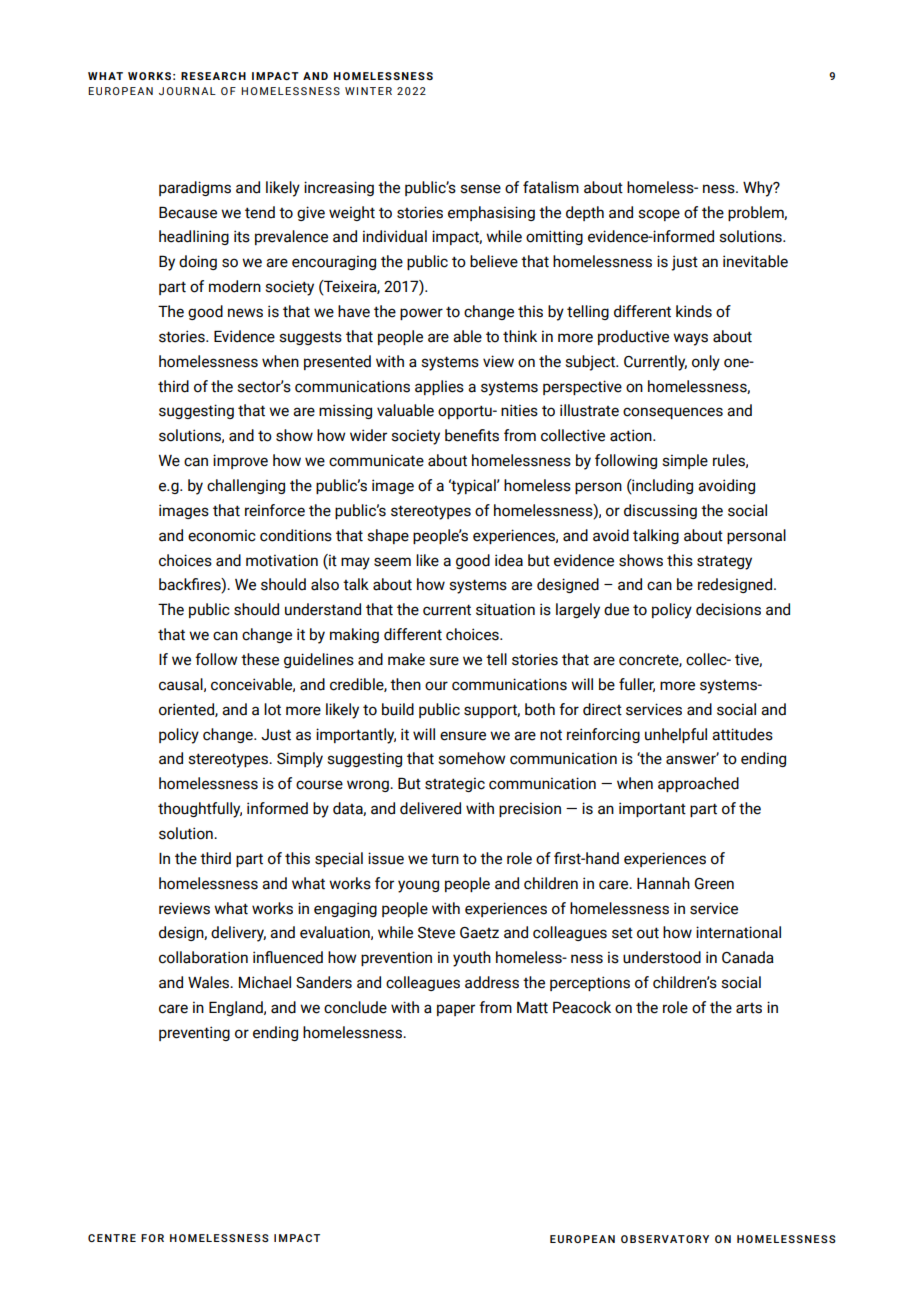 The height and width of the page is (1308, 924). Describe the element at coordinates (265, 982) in the page. I see `Michael` at that location.
